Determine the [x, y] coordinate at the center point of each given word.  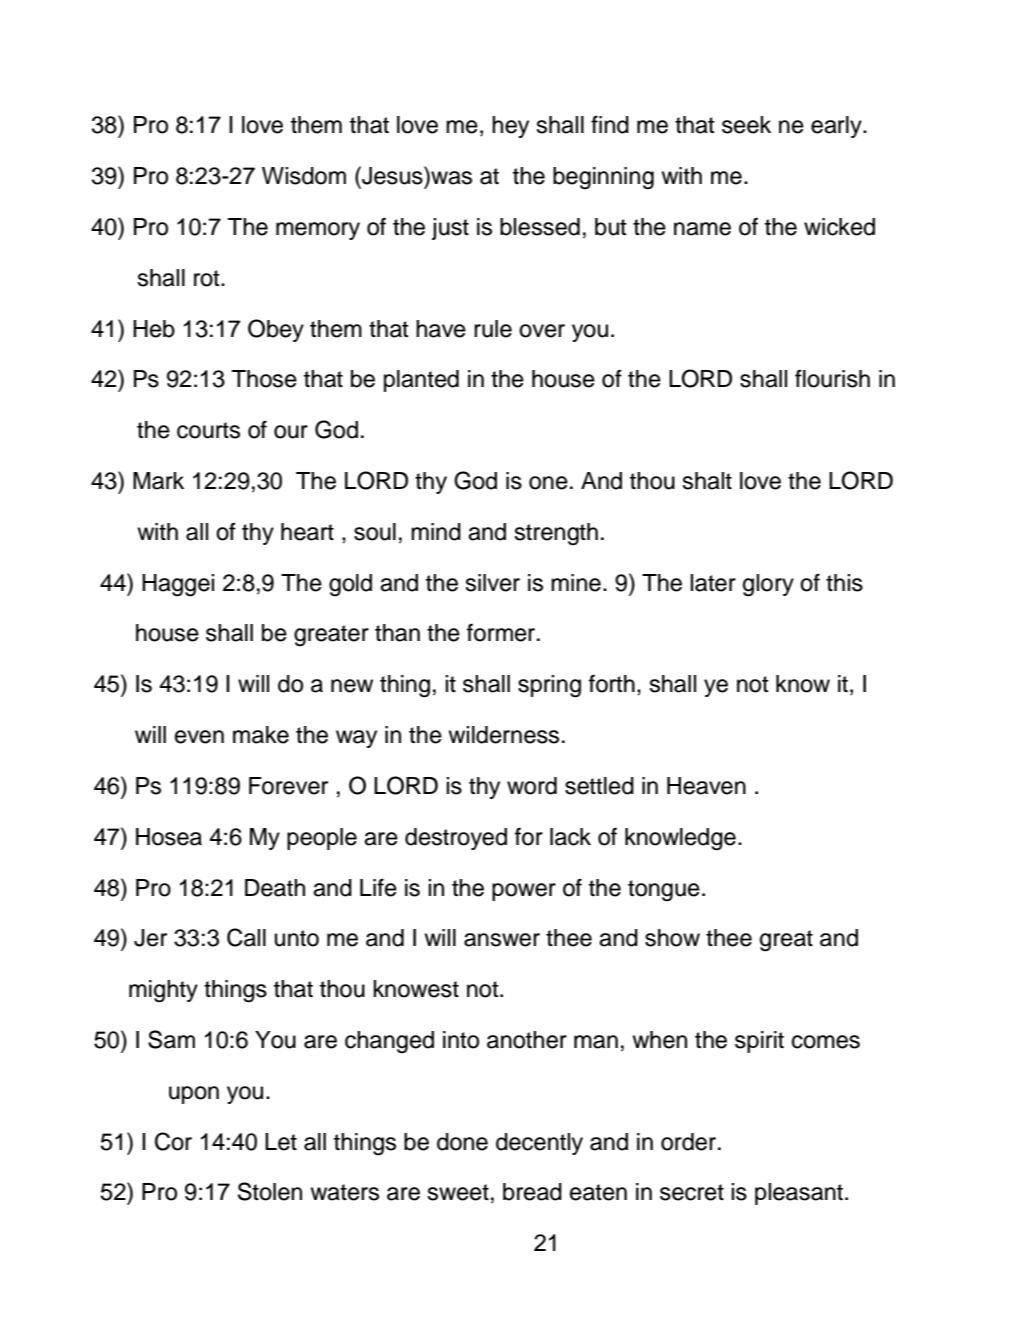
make [261, 735]
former [502, 632]
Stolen [270, 1191]
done [462, 1142]
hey [510, 127]
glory [768, 585]
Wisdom [304, 176]
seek [746, 125]
